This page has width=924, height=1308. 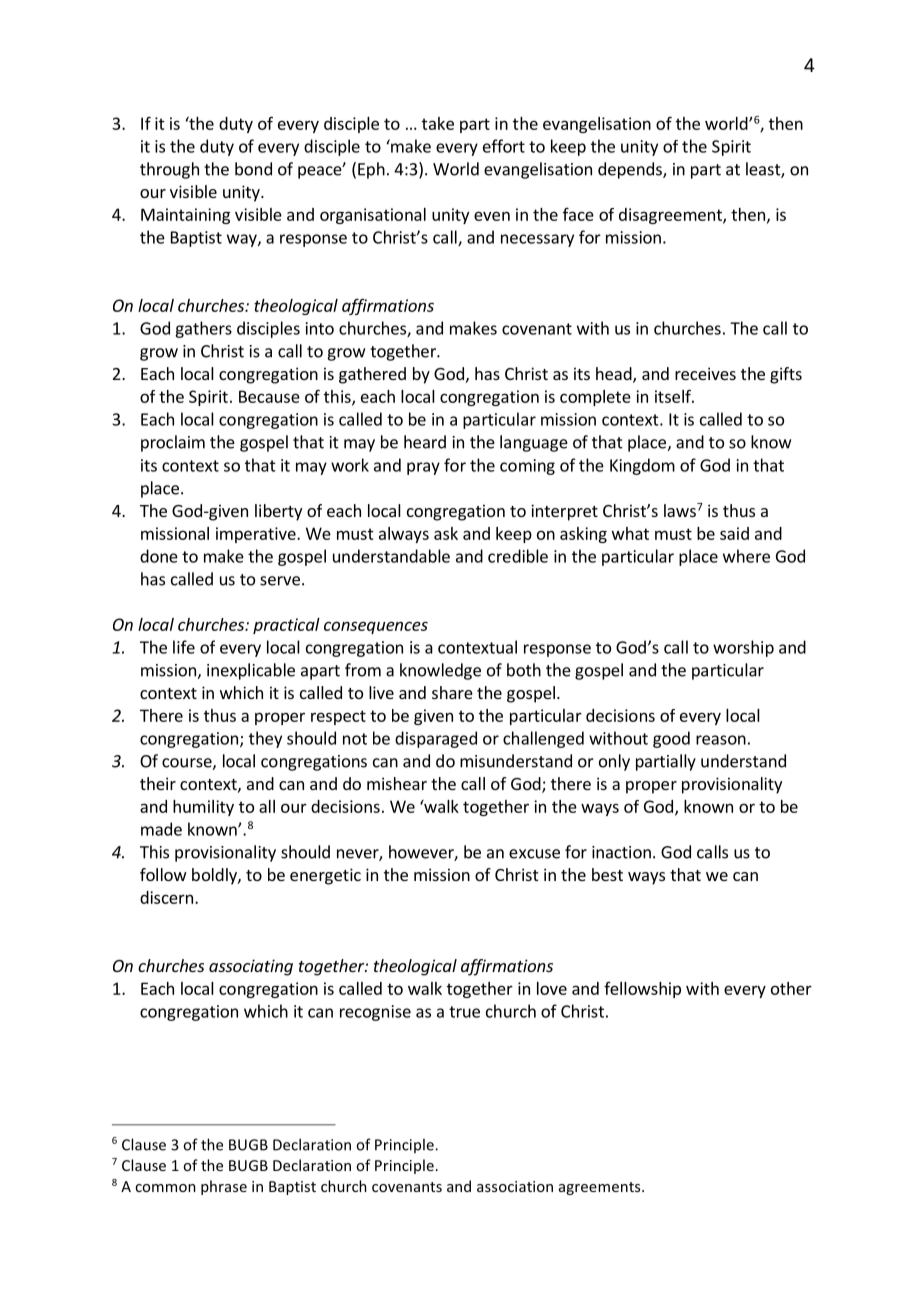 What do you see at coordinates (504, 146) in the page?
I see `effort` at bounding box center [504, 146].
